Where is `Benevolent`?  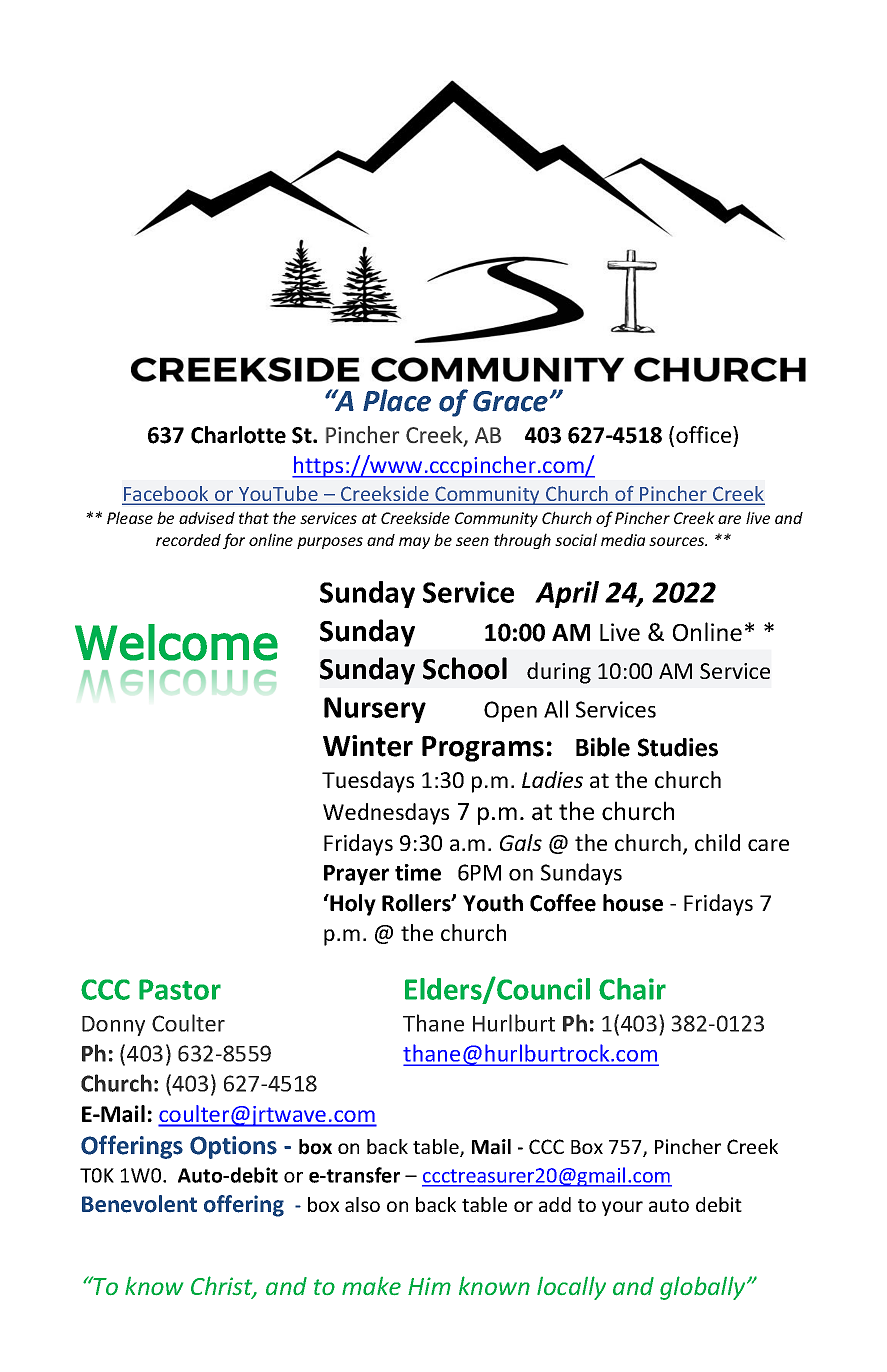 Benevolent is located at coordinates (139, 1204).
